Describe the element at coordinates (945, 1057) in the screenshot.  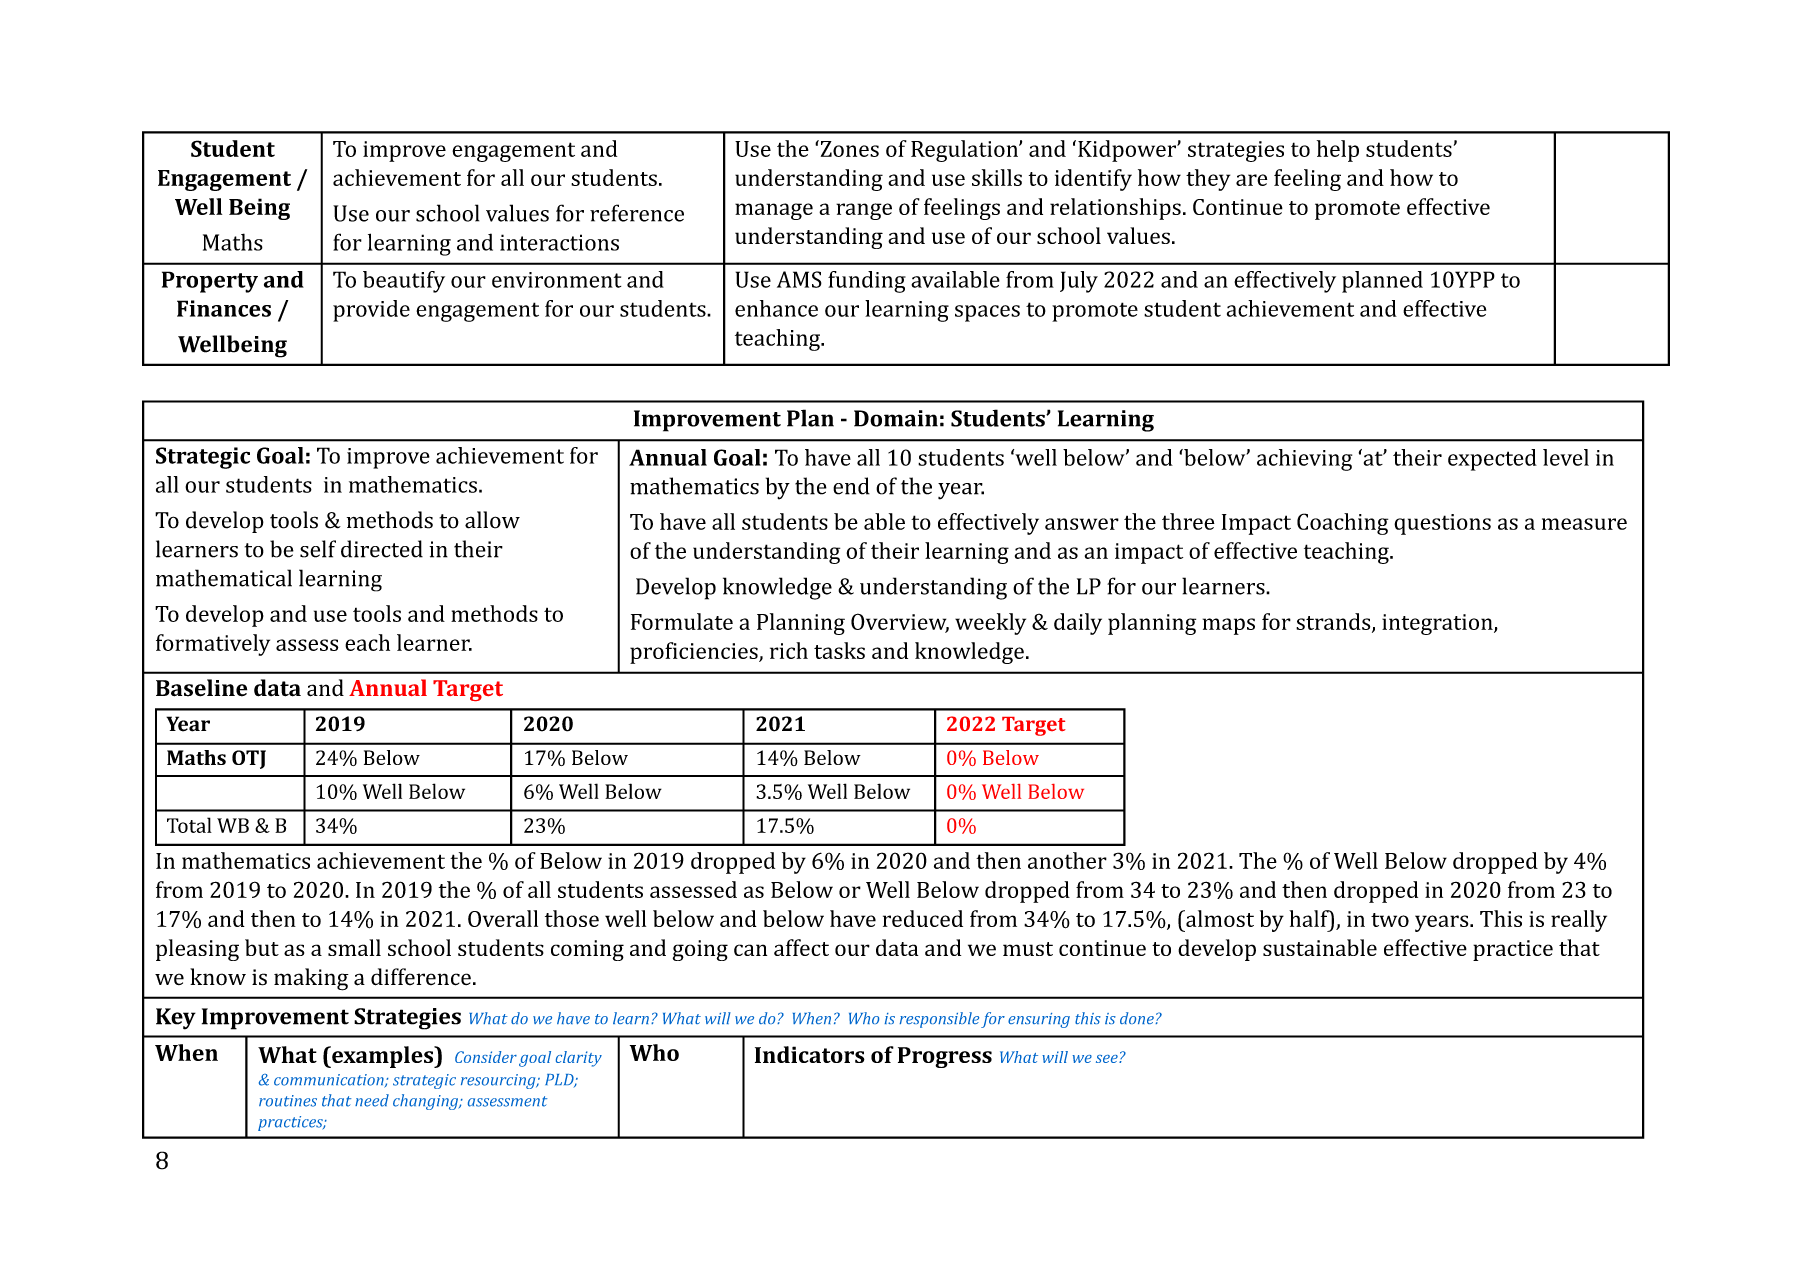
I see `Progress` at that location.
